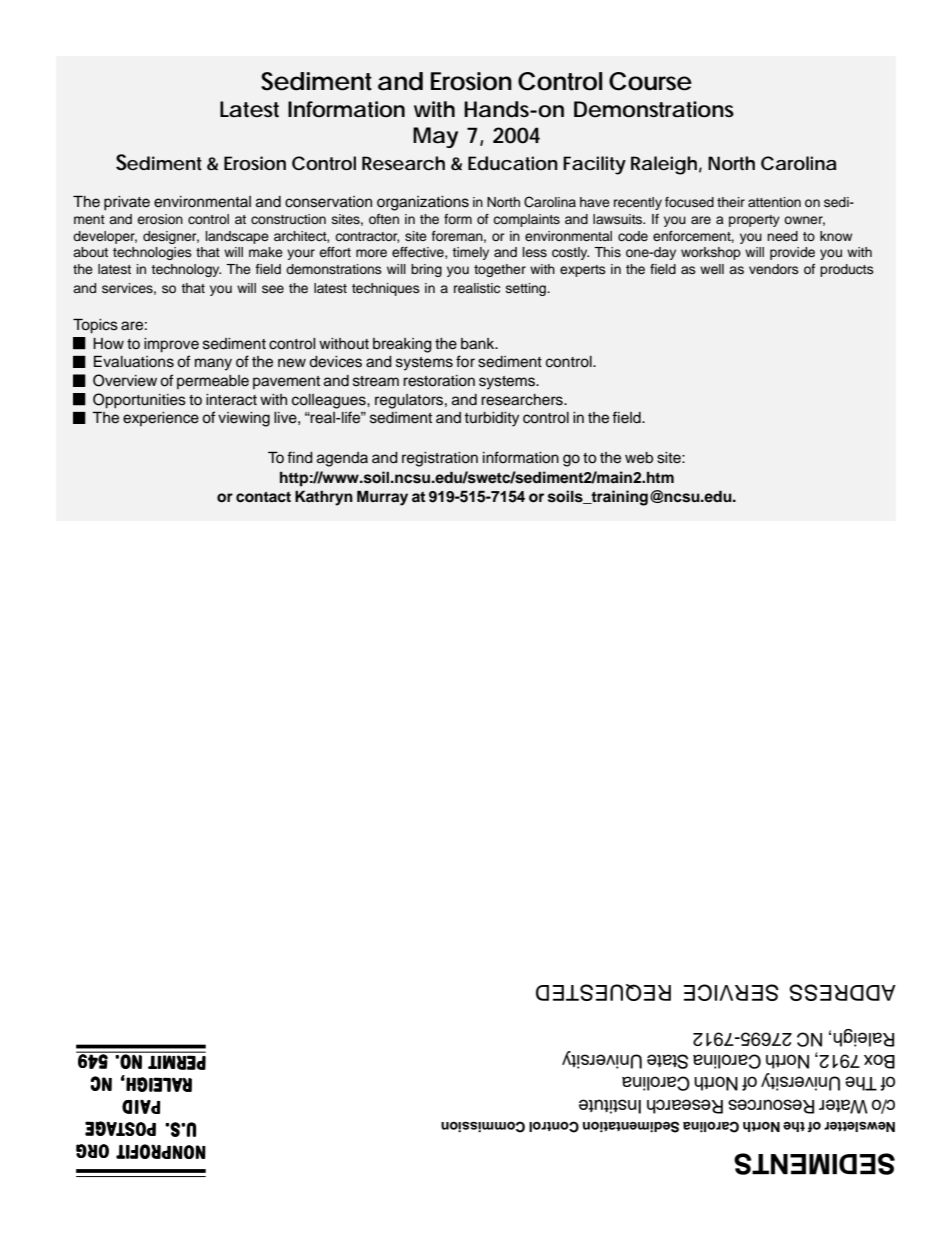 The image size is (952, 1233). Describe the element at coordinates (639, 458) in the screenshot. I see `web` at that location.
